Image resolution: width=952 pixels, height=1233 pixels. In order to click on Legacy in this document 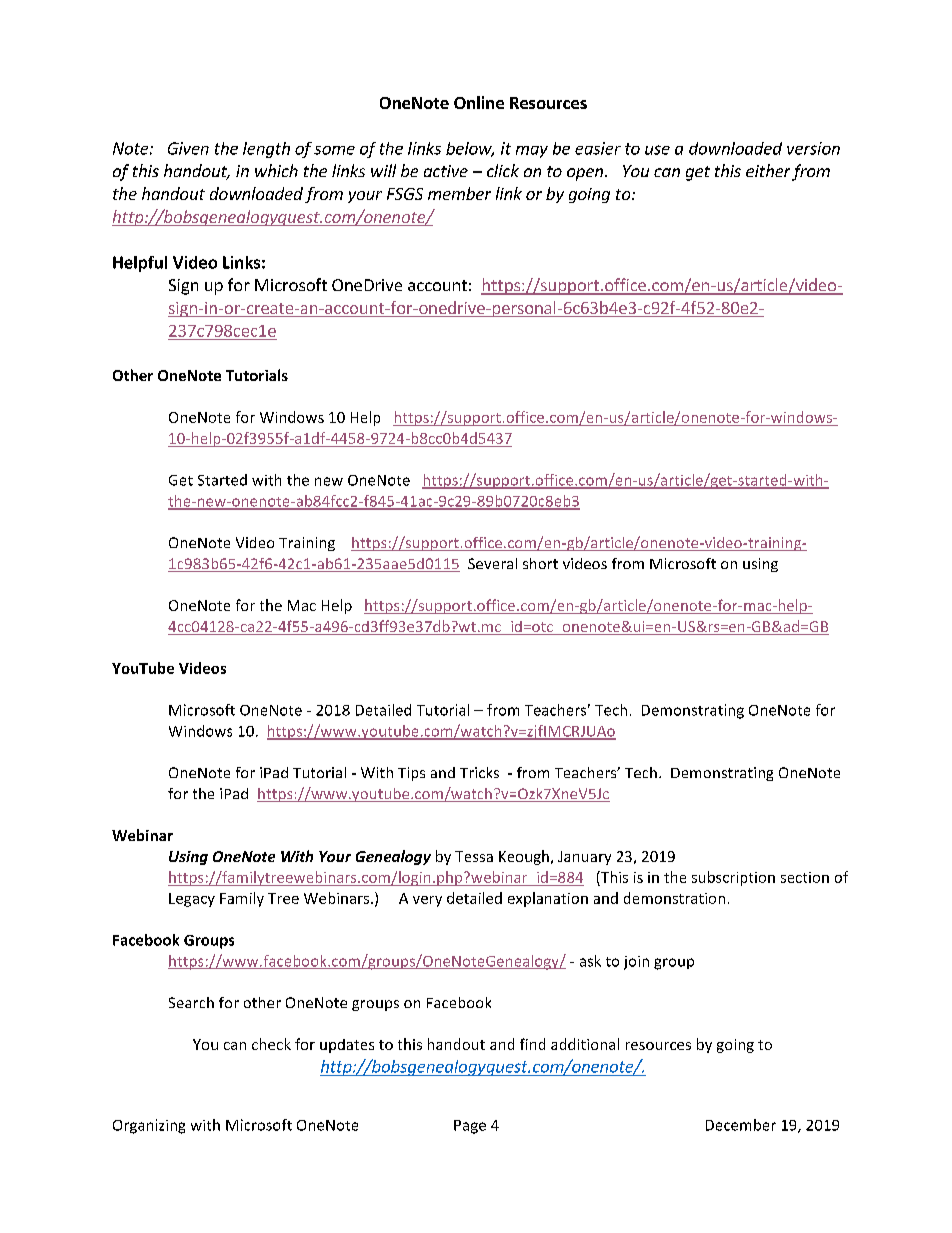, I will do `click(192, 900)`.
